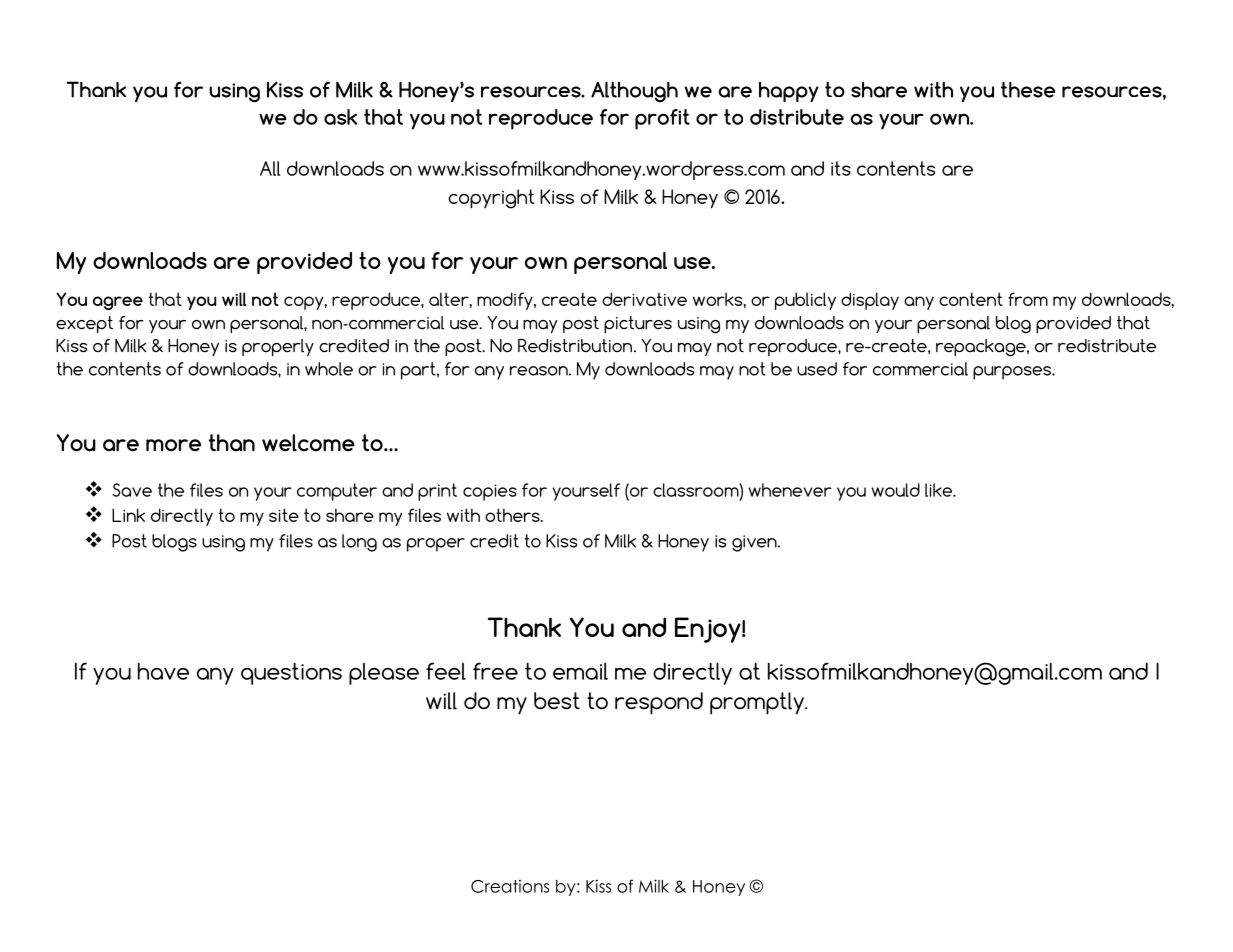 This image has width=1233, height=952. What do you see at coordinates (340, 117) in the image?
I see `ask` at bounding box center [340, 117].
